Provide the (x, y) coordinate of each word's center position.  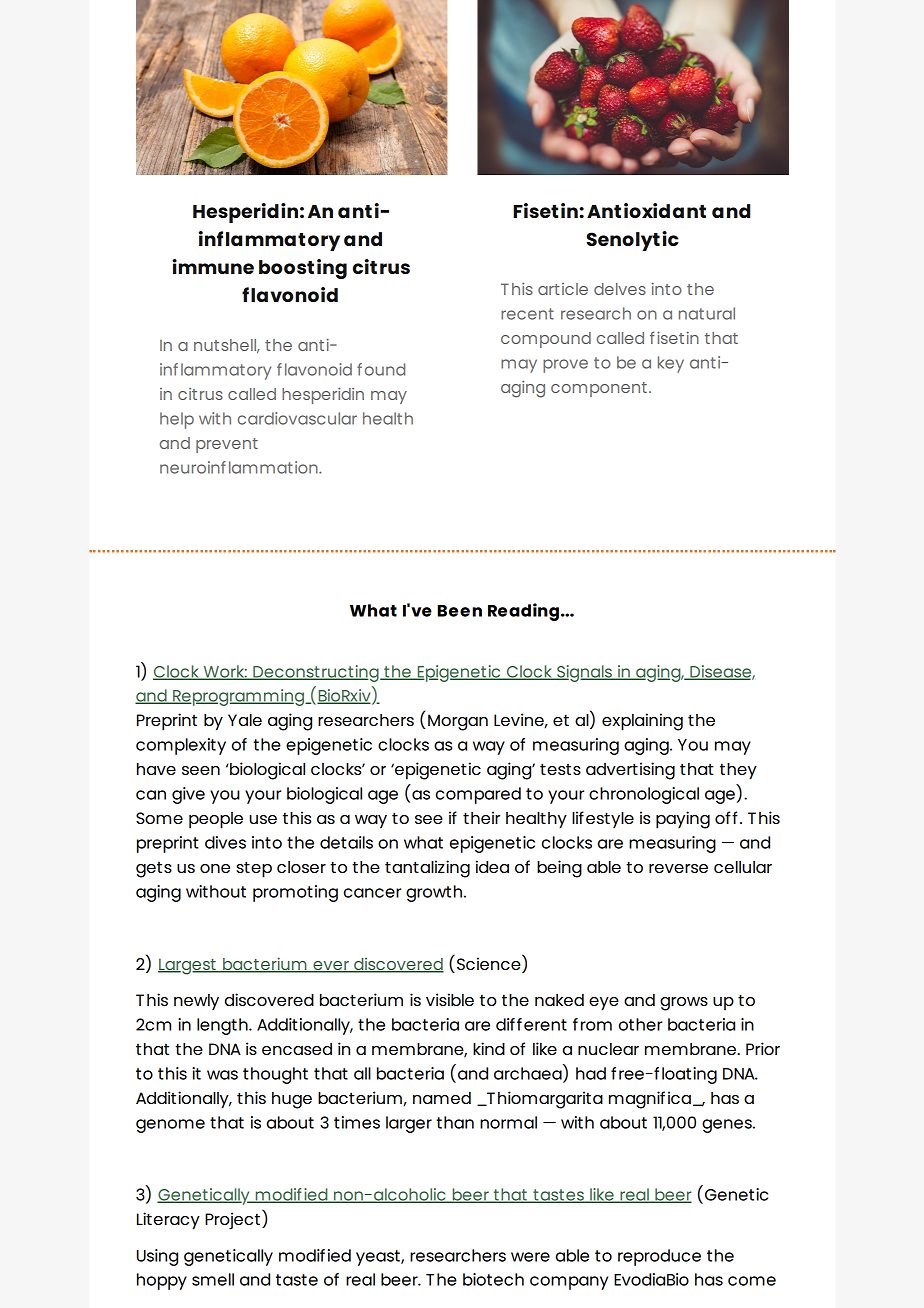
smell (213, 1279)
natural (707, 313)
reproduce (659, 1257)
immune (213, 266)
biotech (493, 1279)
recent (527, 314)
